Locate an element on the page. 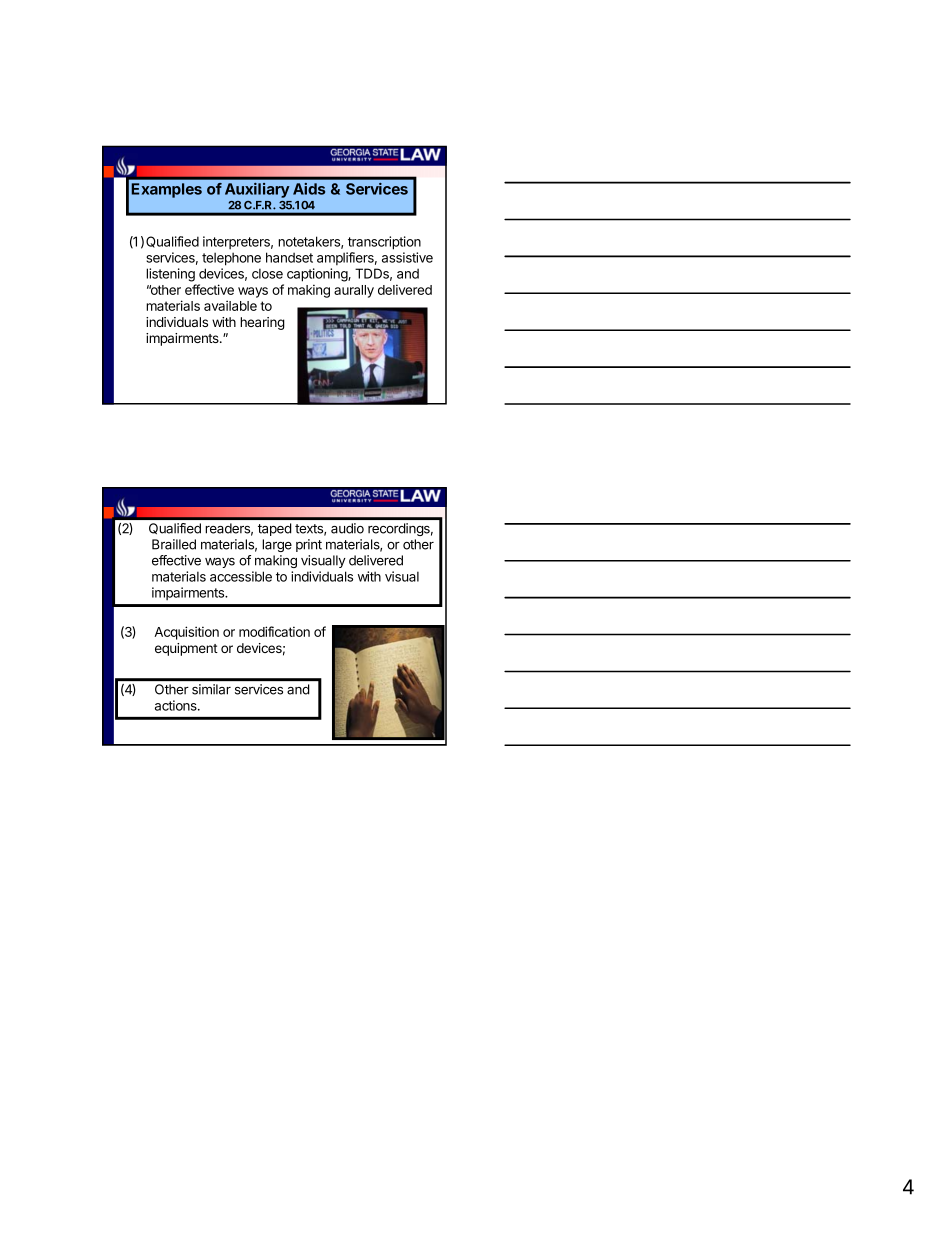  accessible is located at coordinates (241, 576).
